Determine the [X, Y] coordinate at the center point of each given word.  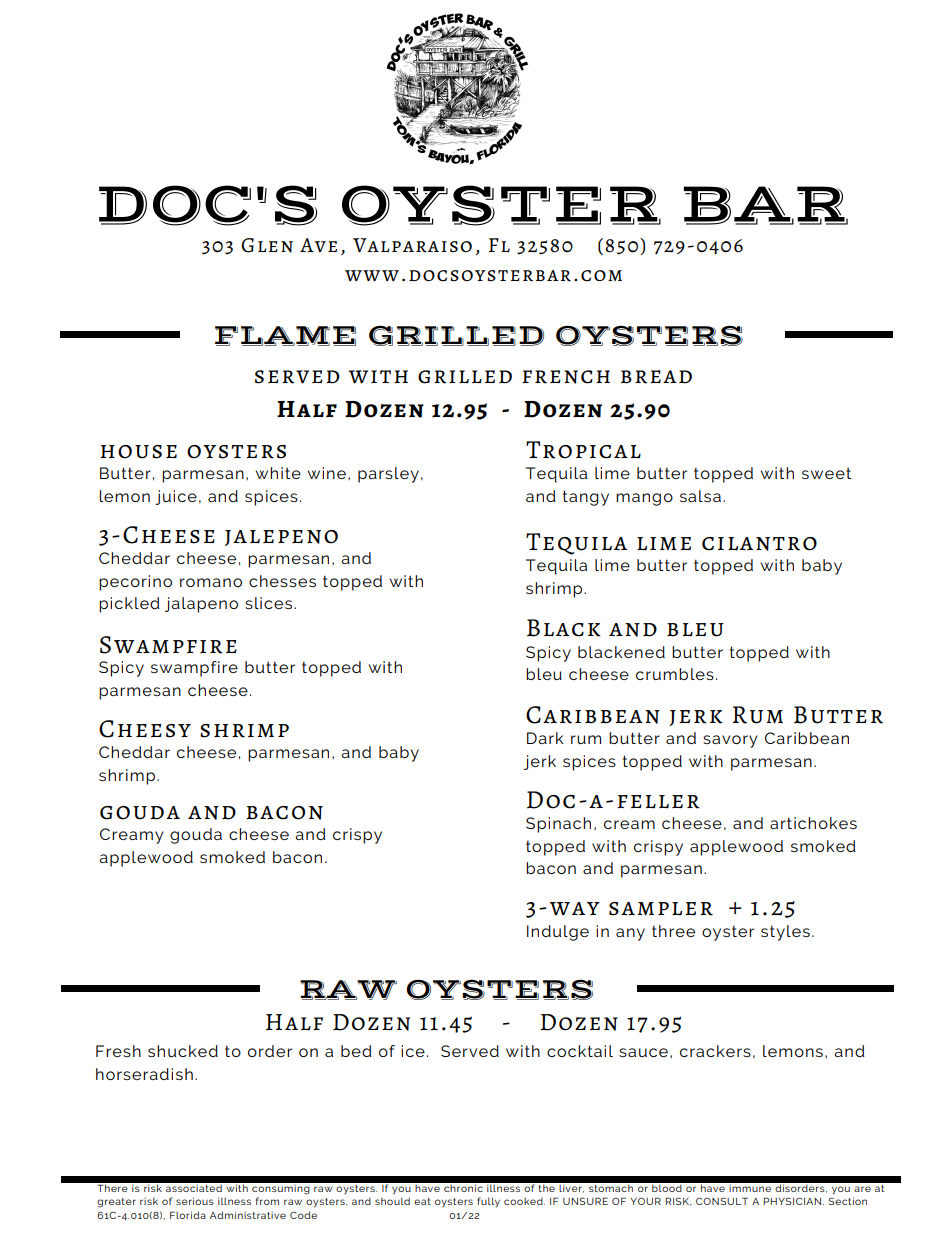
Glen [267, 245]
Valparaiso [412, 245]
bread [656, 377]
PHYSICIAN [792, 1201]
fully [488, 1202]
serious [195, 1201]
